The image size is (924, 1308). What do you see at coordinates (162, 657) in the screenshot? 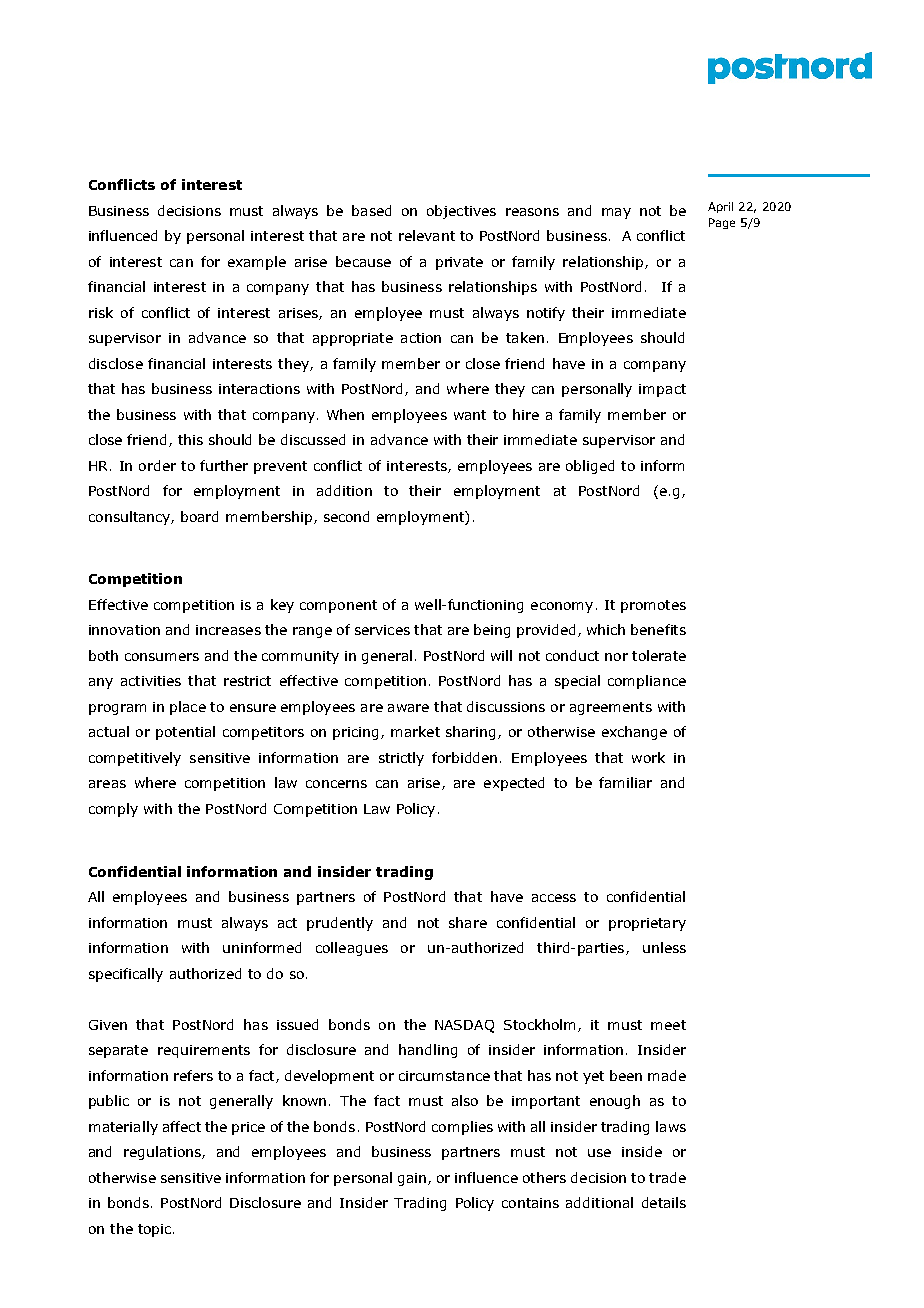
I see `consumers` at bounding box center [162, 657].
